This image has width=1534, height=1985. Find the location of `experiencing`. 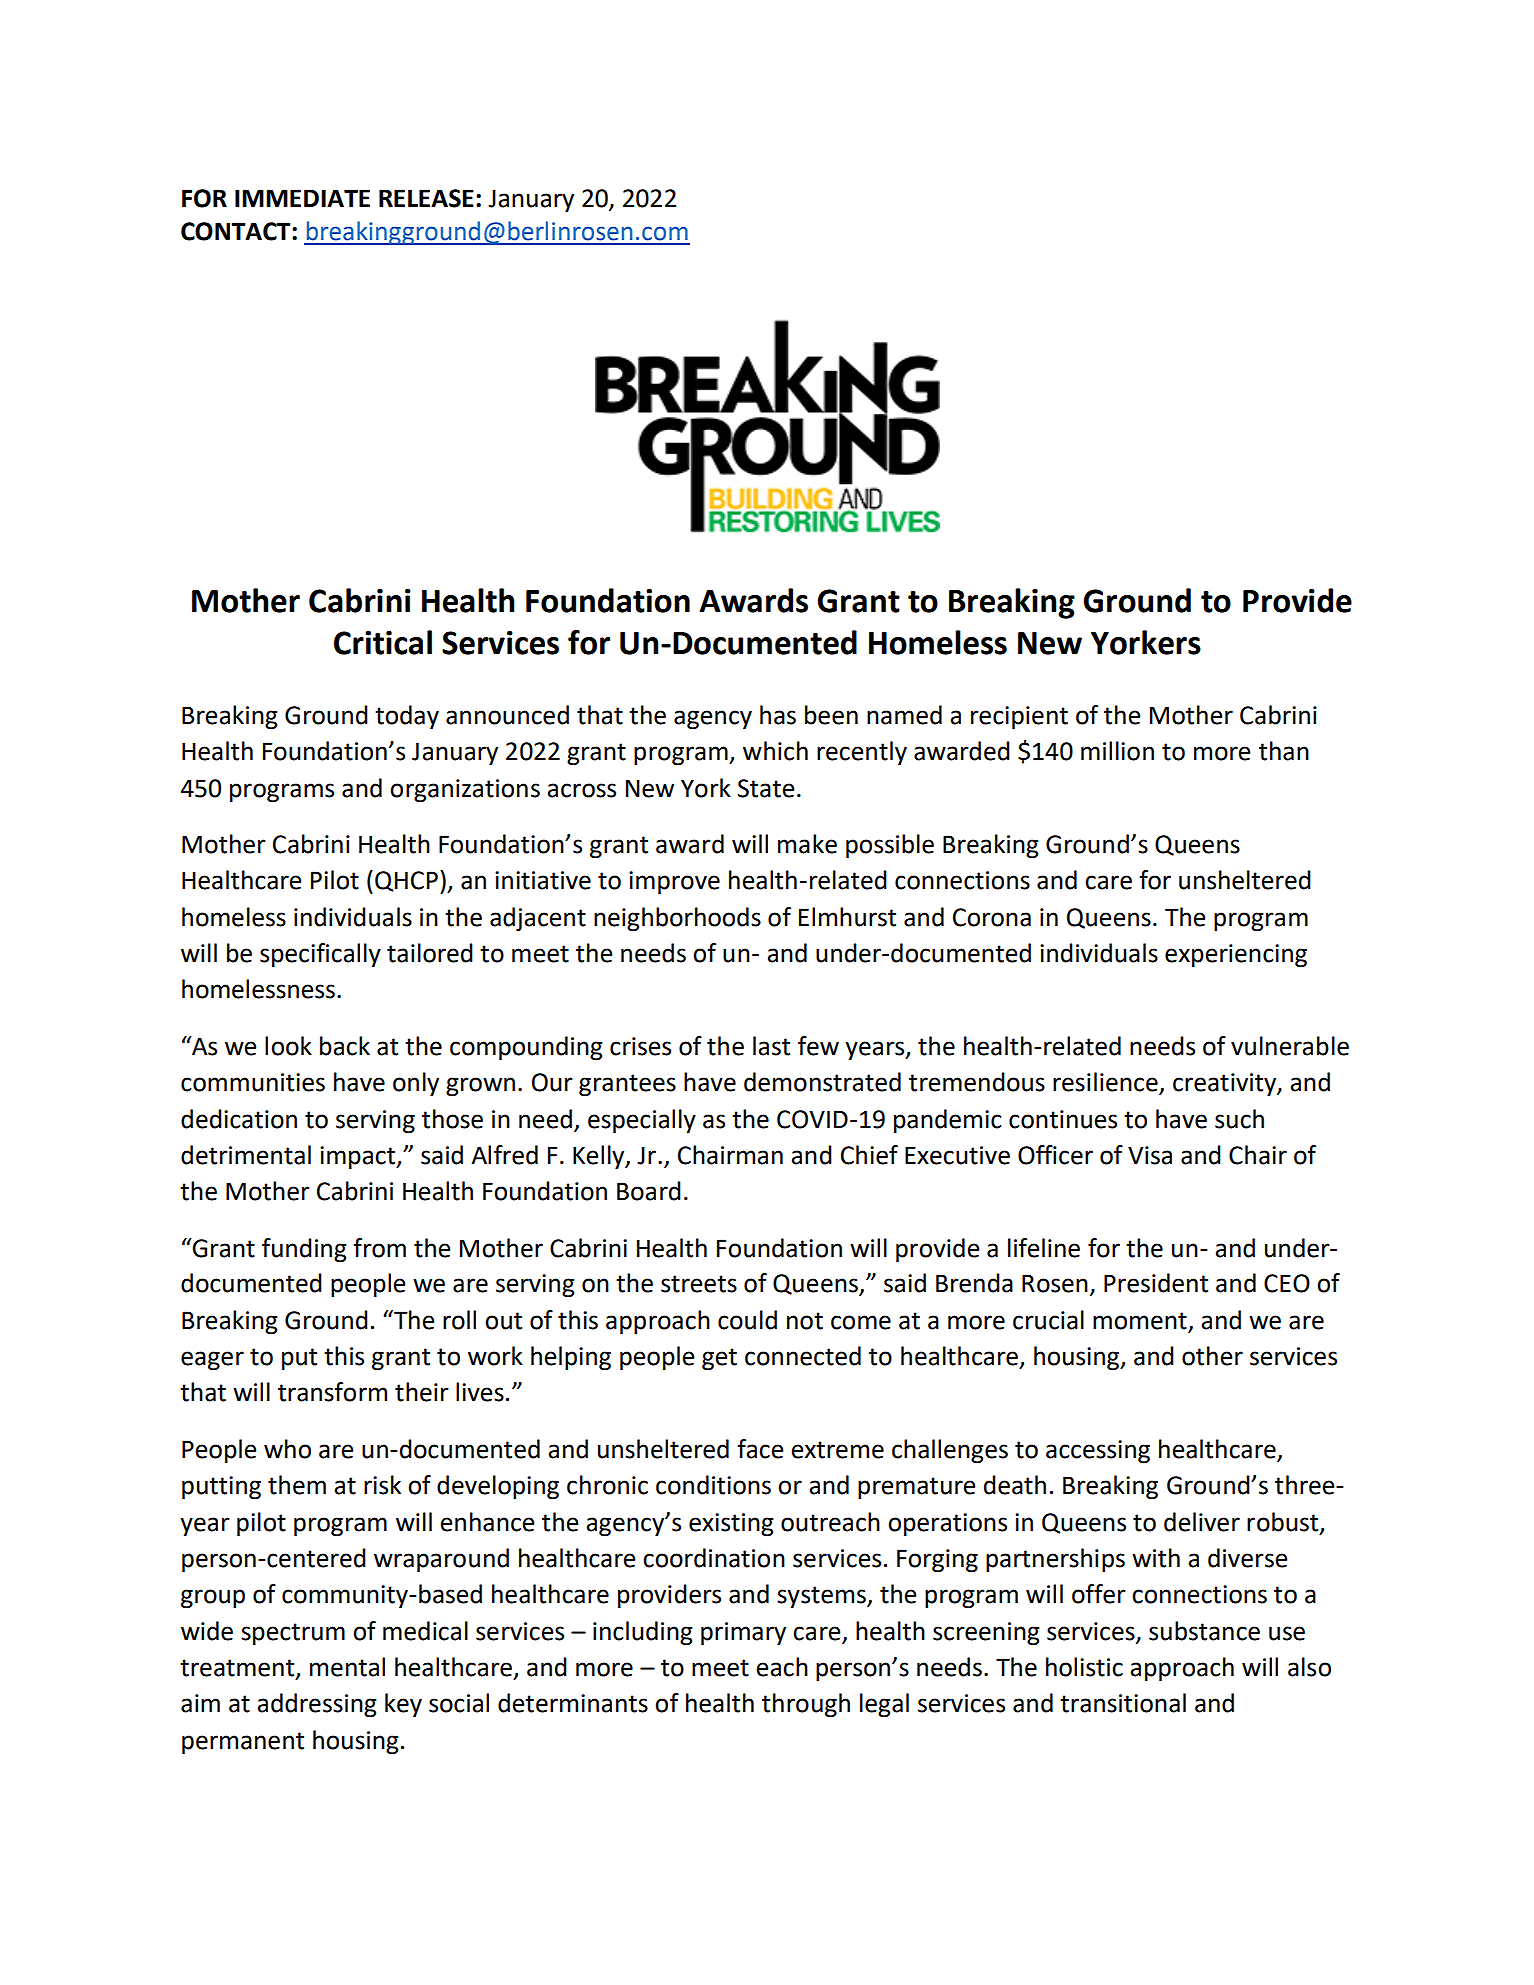

experiencing is located at coordinates (1236, 955).
